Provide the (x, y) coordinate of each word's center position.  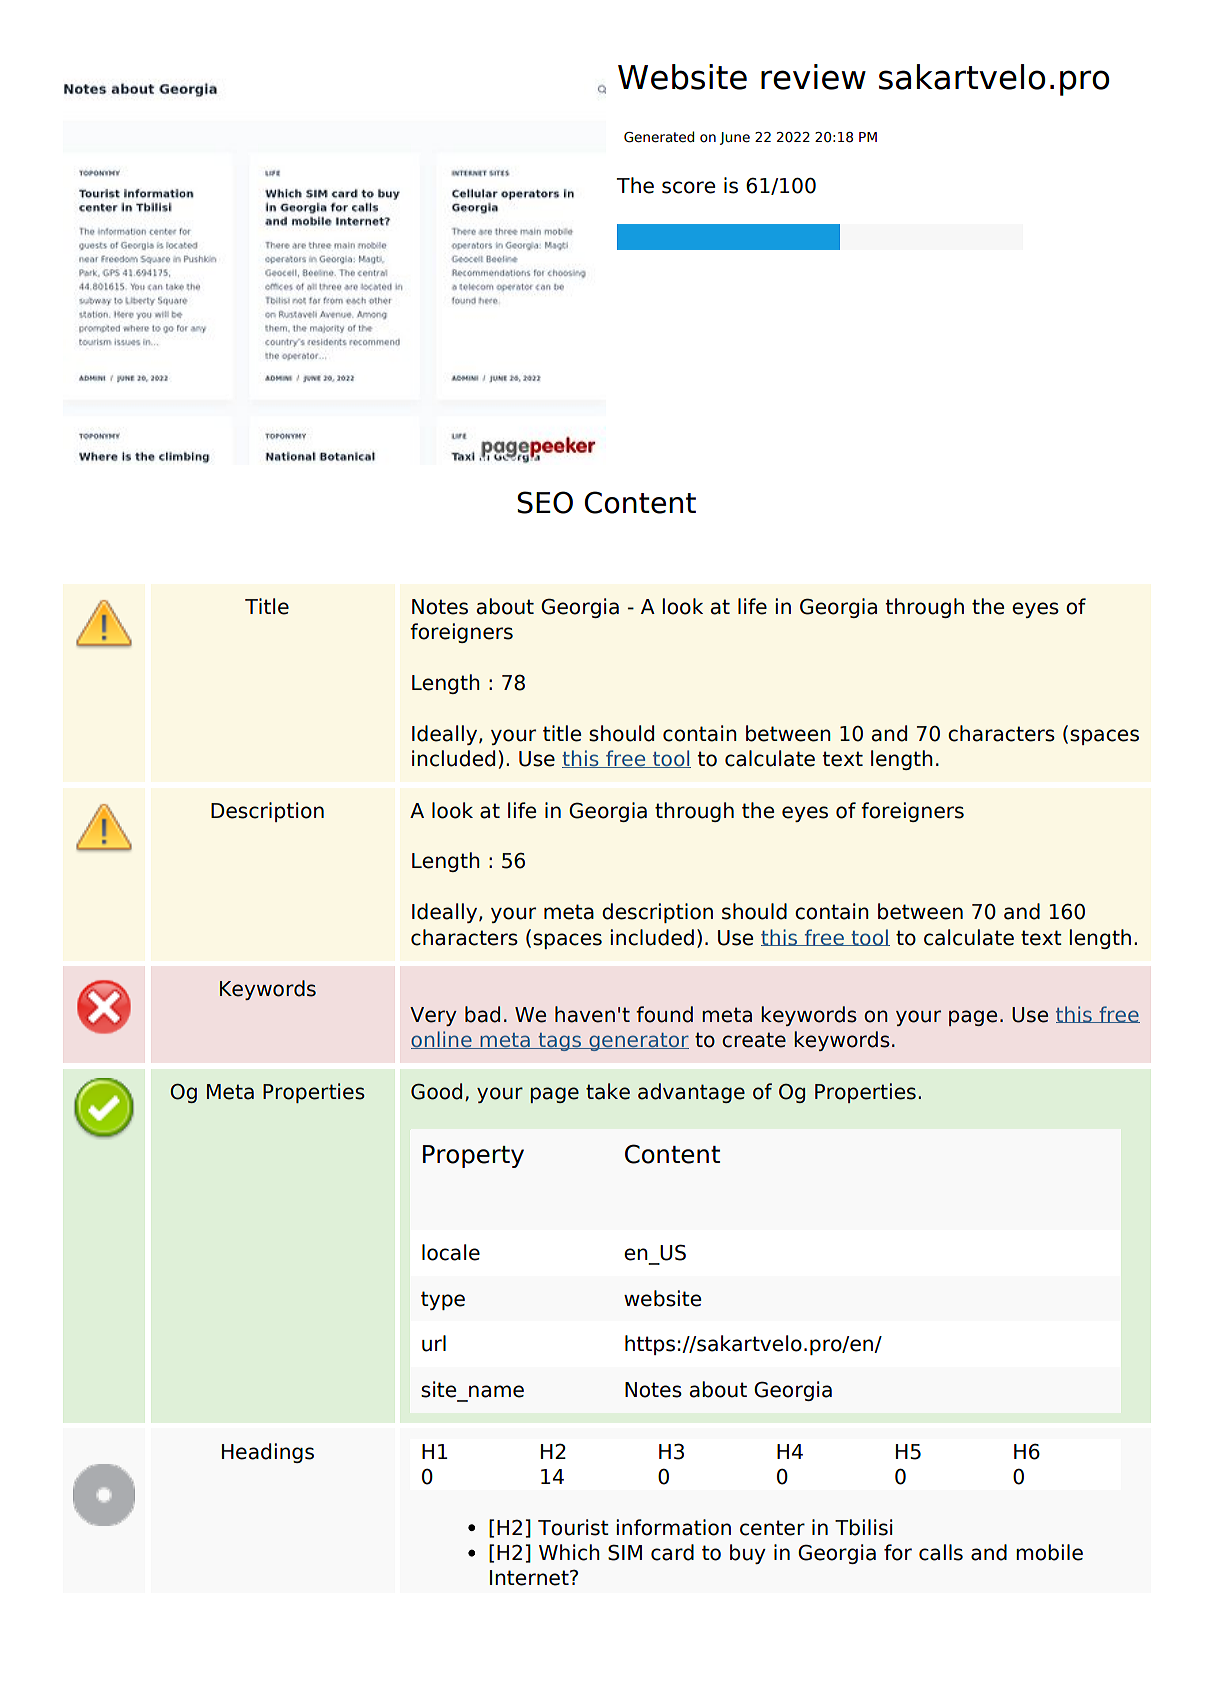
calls (941, 1552)
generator (638, 1042)
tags (559, 1042)
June (735, 138)
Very (433, 1016)
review (813, 77)
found (664, 1014)
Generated (659, 137)
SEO (545, 502)
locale (451, 1252)
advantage (691, 1093)
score (688, 187)
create (754, 1040)
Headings (268, 1453)
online (442, 1040)
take (608, 1091)
